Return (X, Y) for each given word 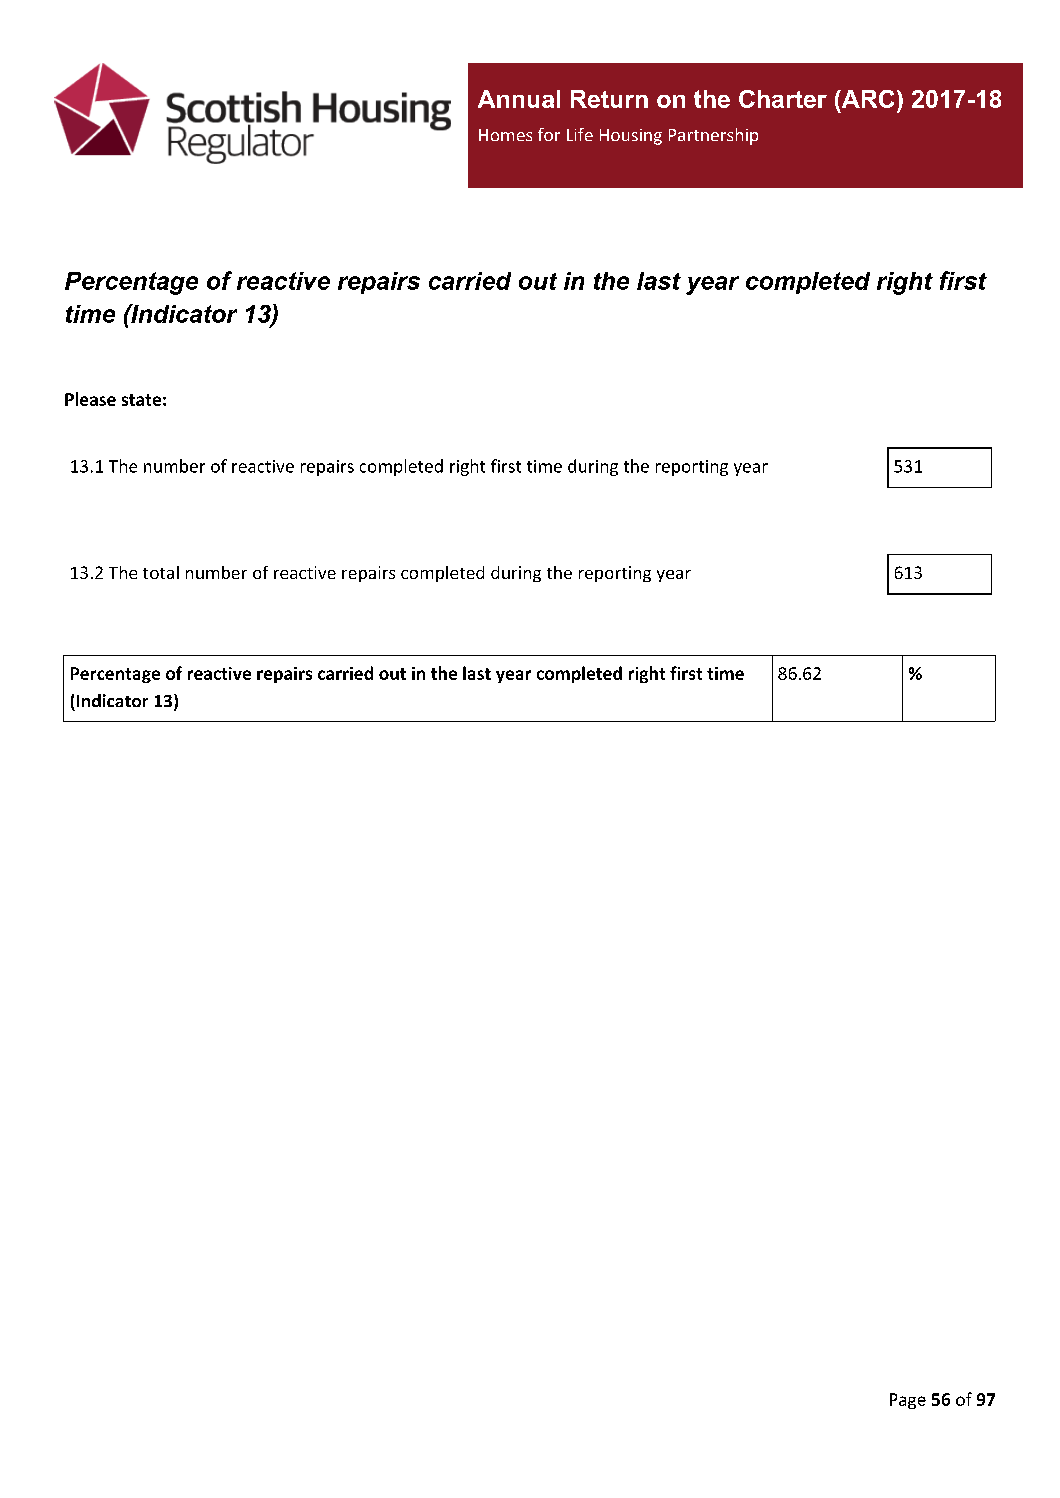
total (161, 572)
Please (90, 399)
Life (580, 134)
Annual (519, 99)
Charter (783, 99)
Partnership (713, 136)
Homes (505, 135)
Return (609, 99)
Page (908, 1401)
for (549, 134)
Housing (631, 137)
